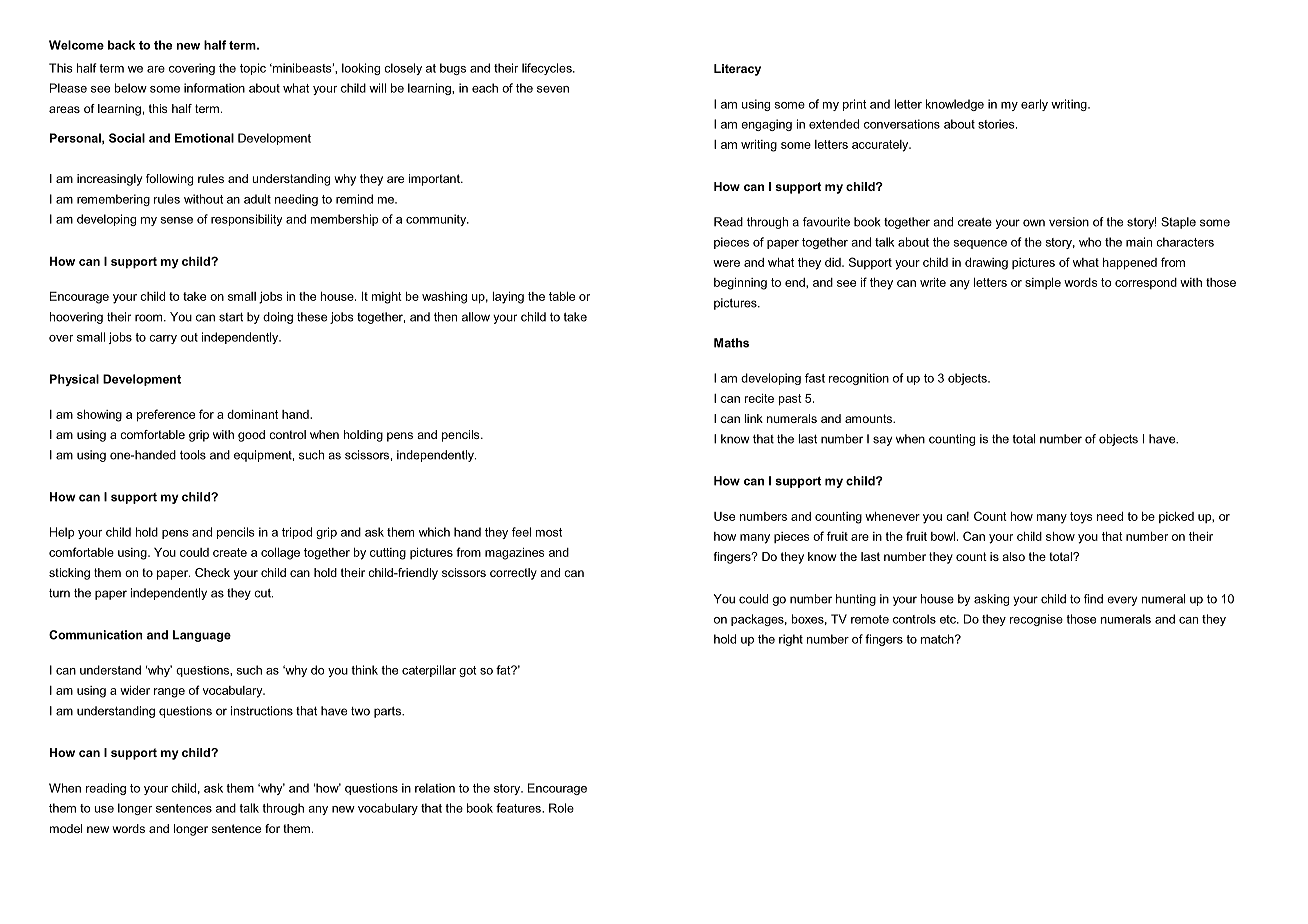  I want to click on link, so click(753, 418).
